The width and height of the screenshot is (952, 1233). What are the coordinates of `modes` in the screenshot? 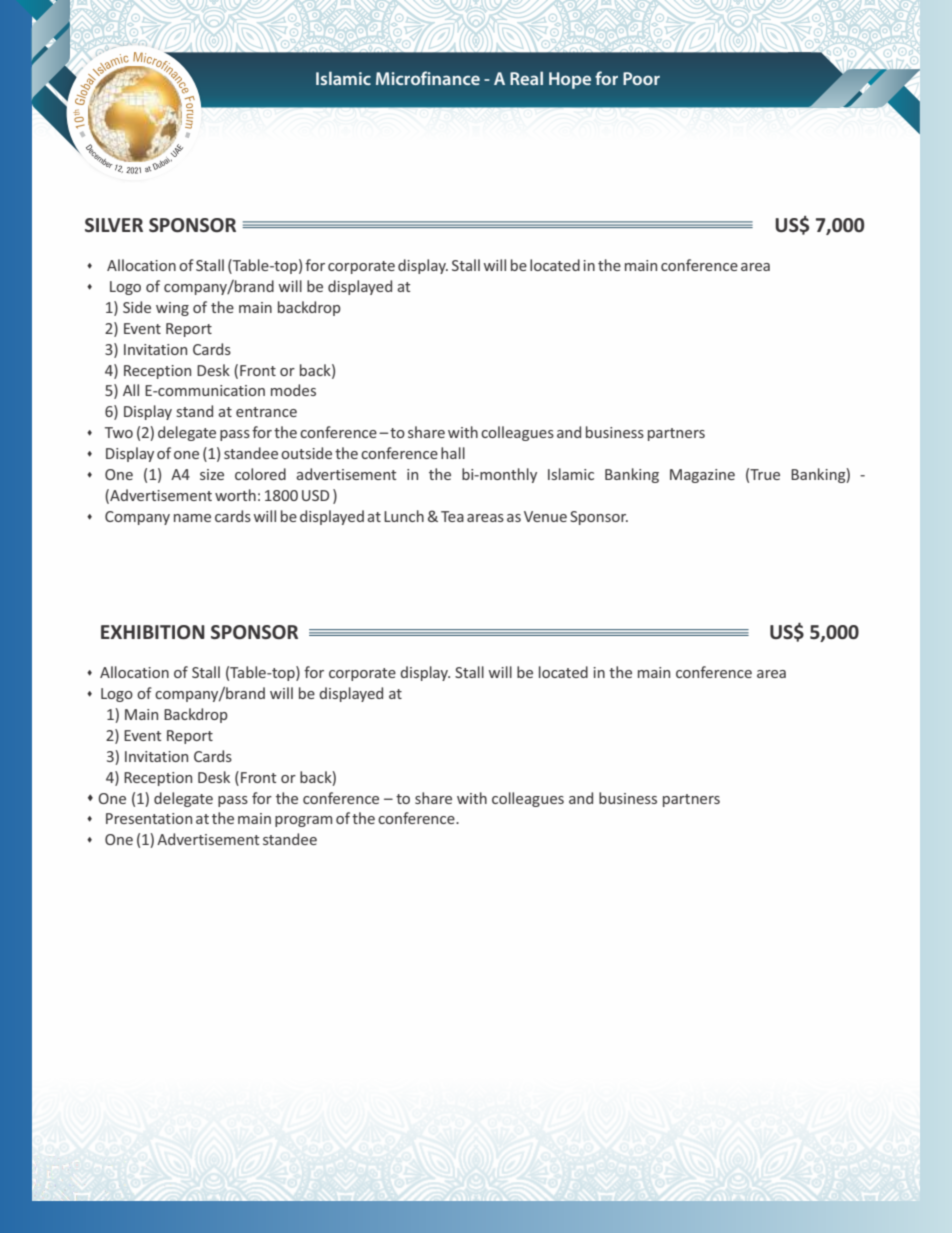 It's located at (293, 390).
